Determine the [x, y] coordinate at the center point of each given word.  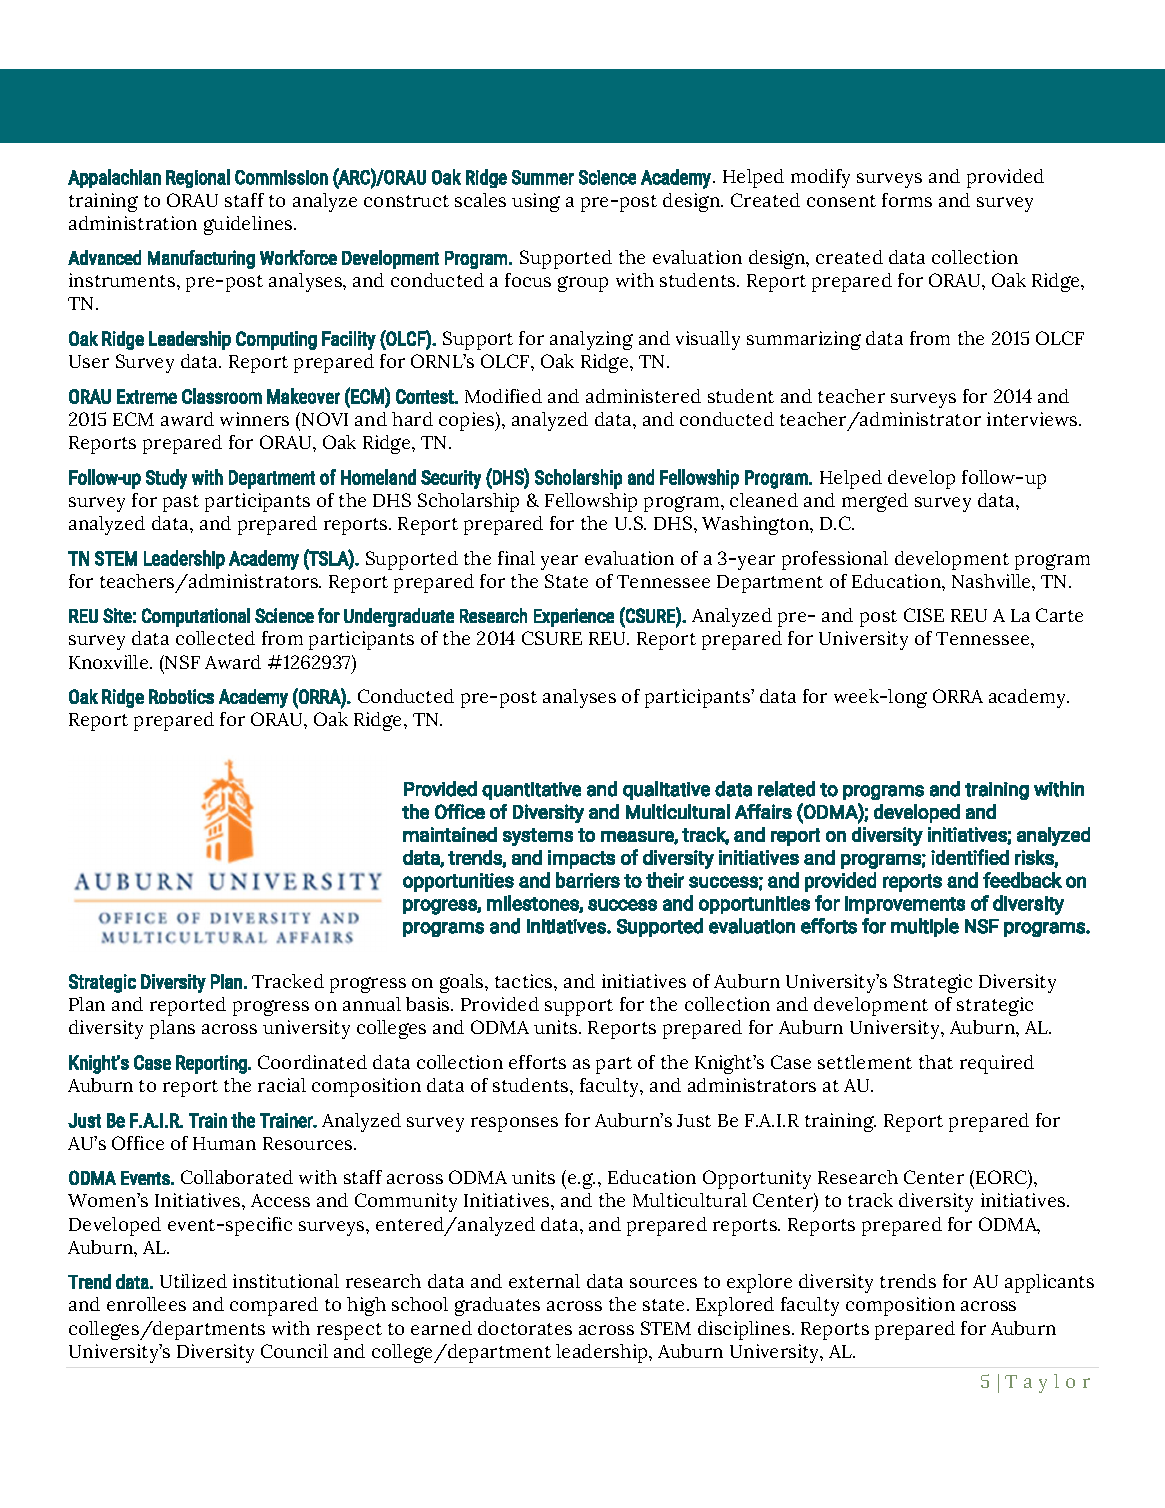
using [536, 202]
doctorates [525, 1328]
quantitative [531, 791]
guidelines [249, 225]
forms [907, 200]
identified [970, 857]
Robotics [181, 696]
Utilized [193, 1281]
